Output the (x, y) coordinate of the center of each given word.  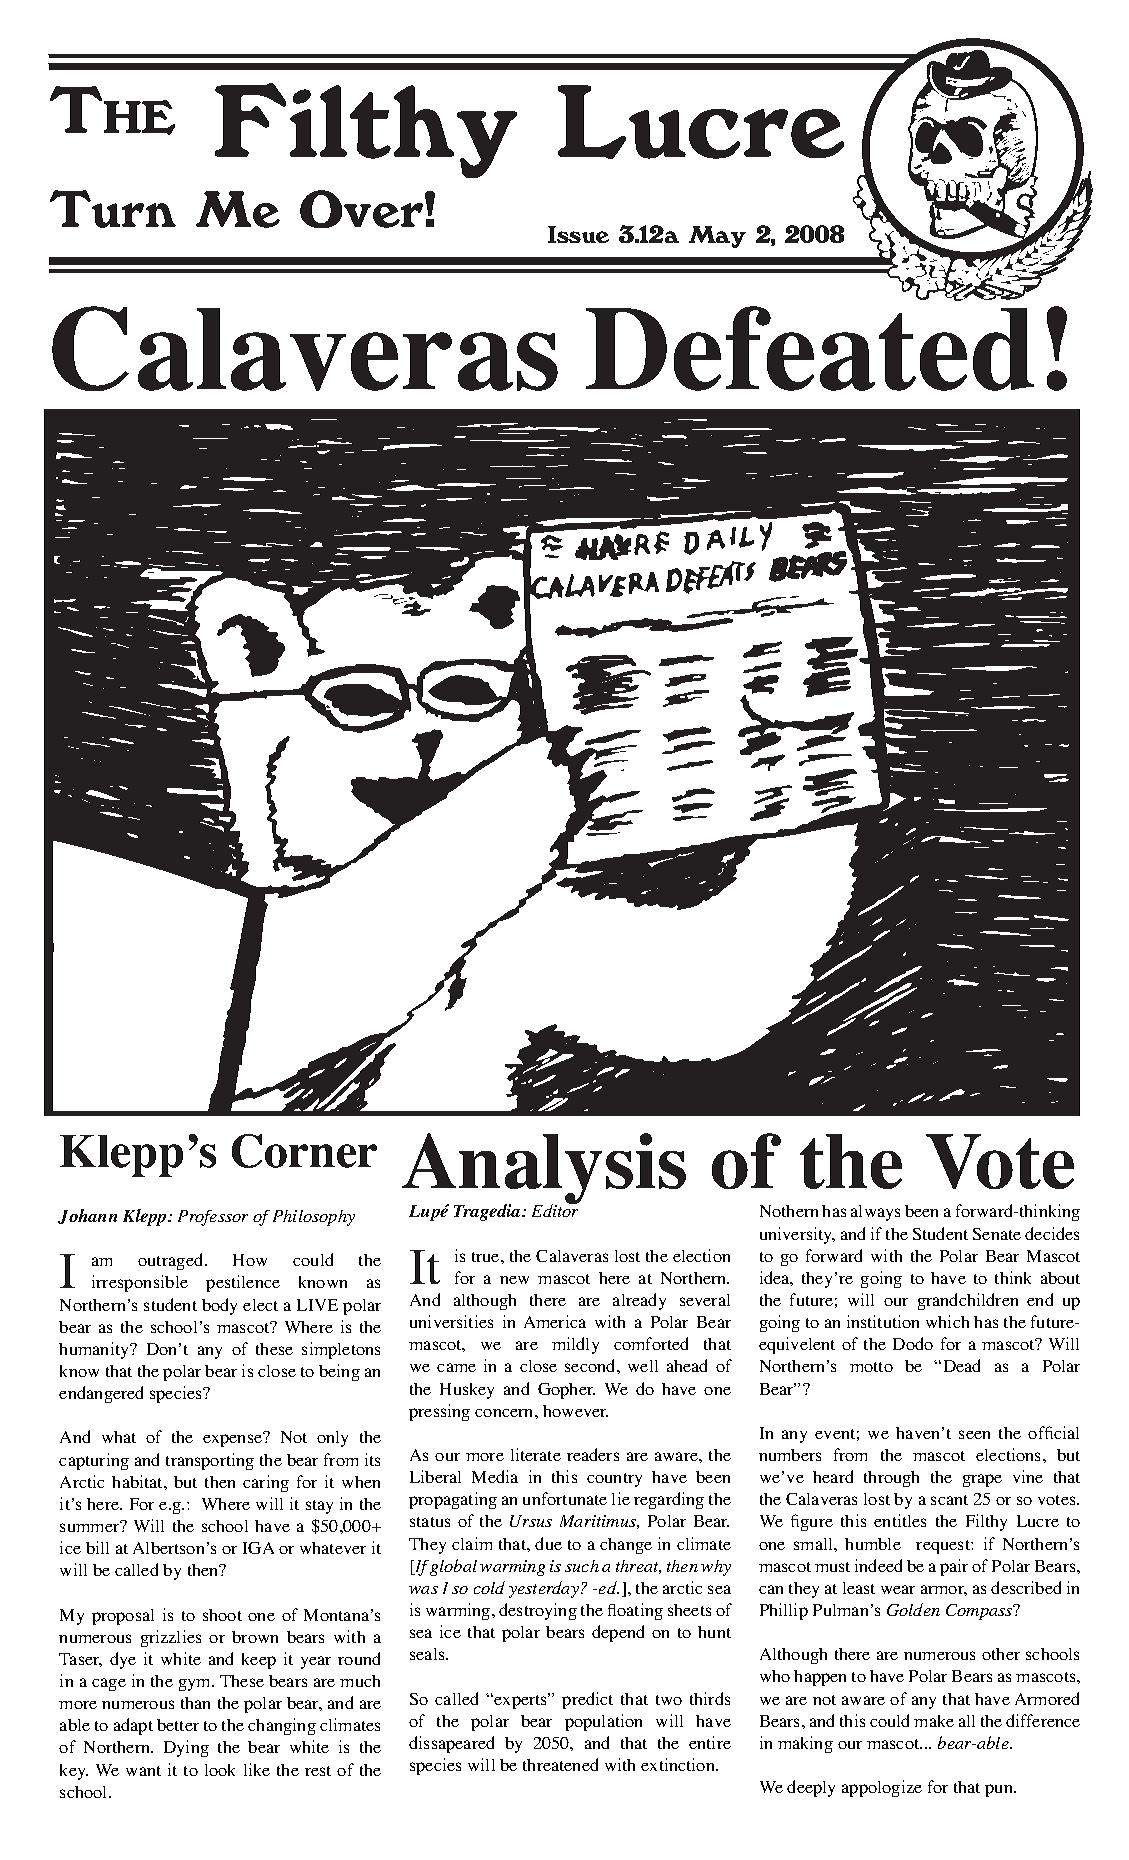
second (591, 1365)
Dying (186, 1748)
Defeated (810, 348)
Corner (304, 1151)
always (875, 1213)
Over (363, 209)
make (934, 1721)
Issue (578, 234)
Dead (962, 1365)
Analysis (544, 1170)
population (603, 1722)
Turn (113, 209)
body (219, 1306)
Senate (997, 1234)
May (717, 237)
